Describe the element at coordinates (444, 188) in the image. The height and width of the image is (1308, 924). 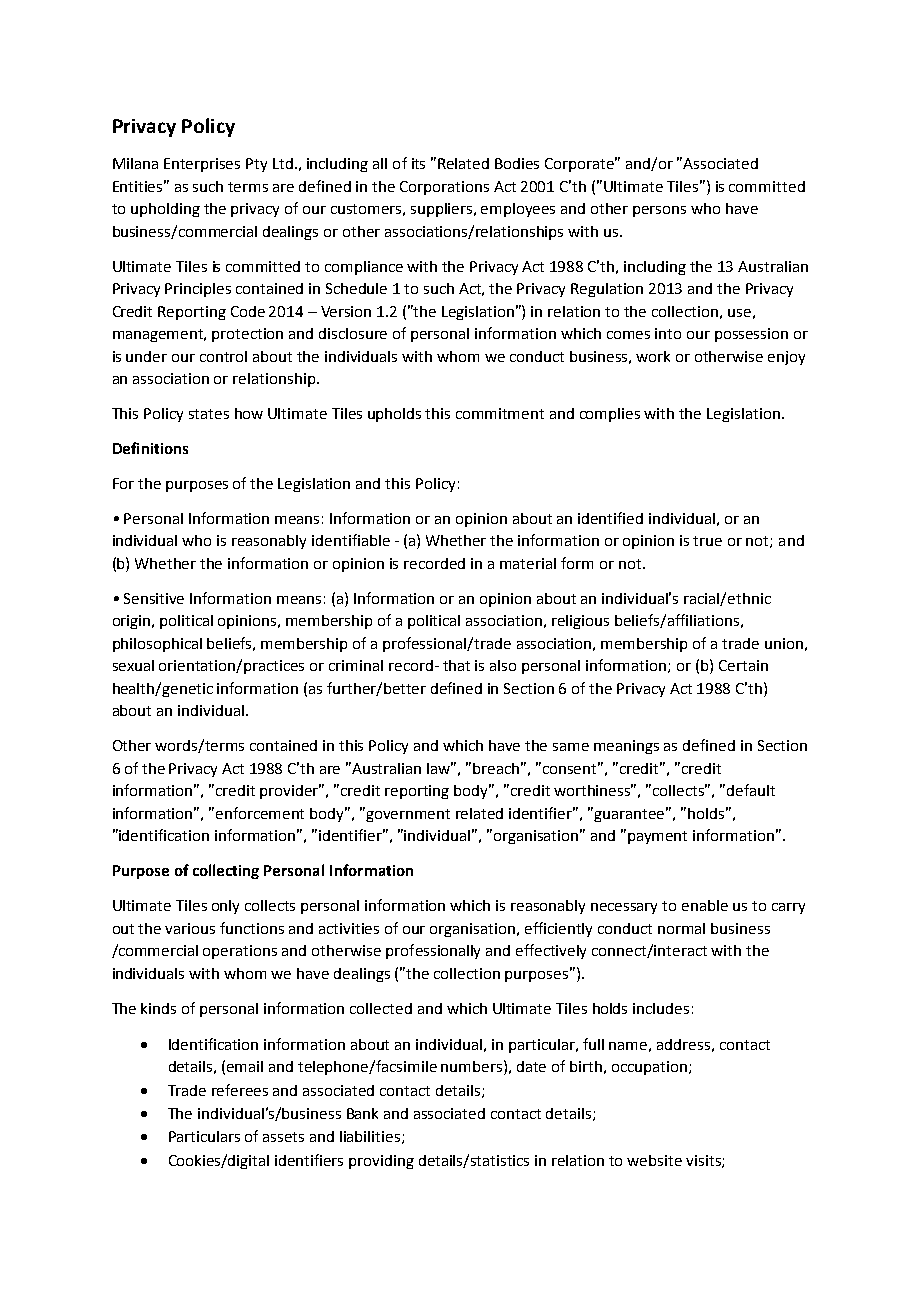
I see `Corporations` at that location.
